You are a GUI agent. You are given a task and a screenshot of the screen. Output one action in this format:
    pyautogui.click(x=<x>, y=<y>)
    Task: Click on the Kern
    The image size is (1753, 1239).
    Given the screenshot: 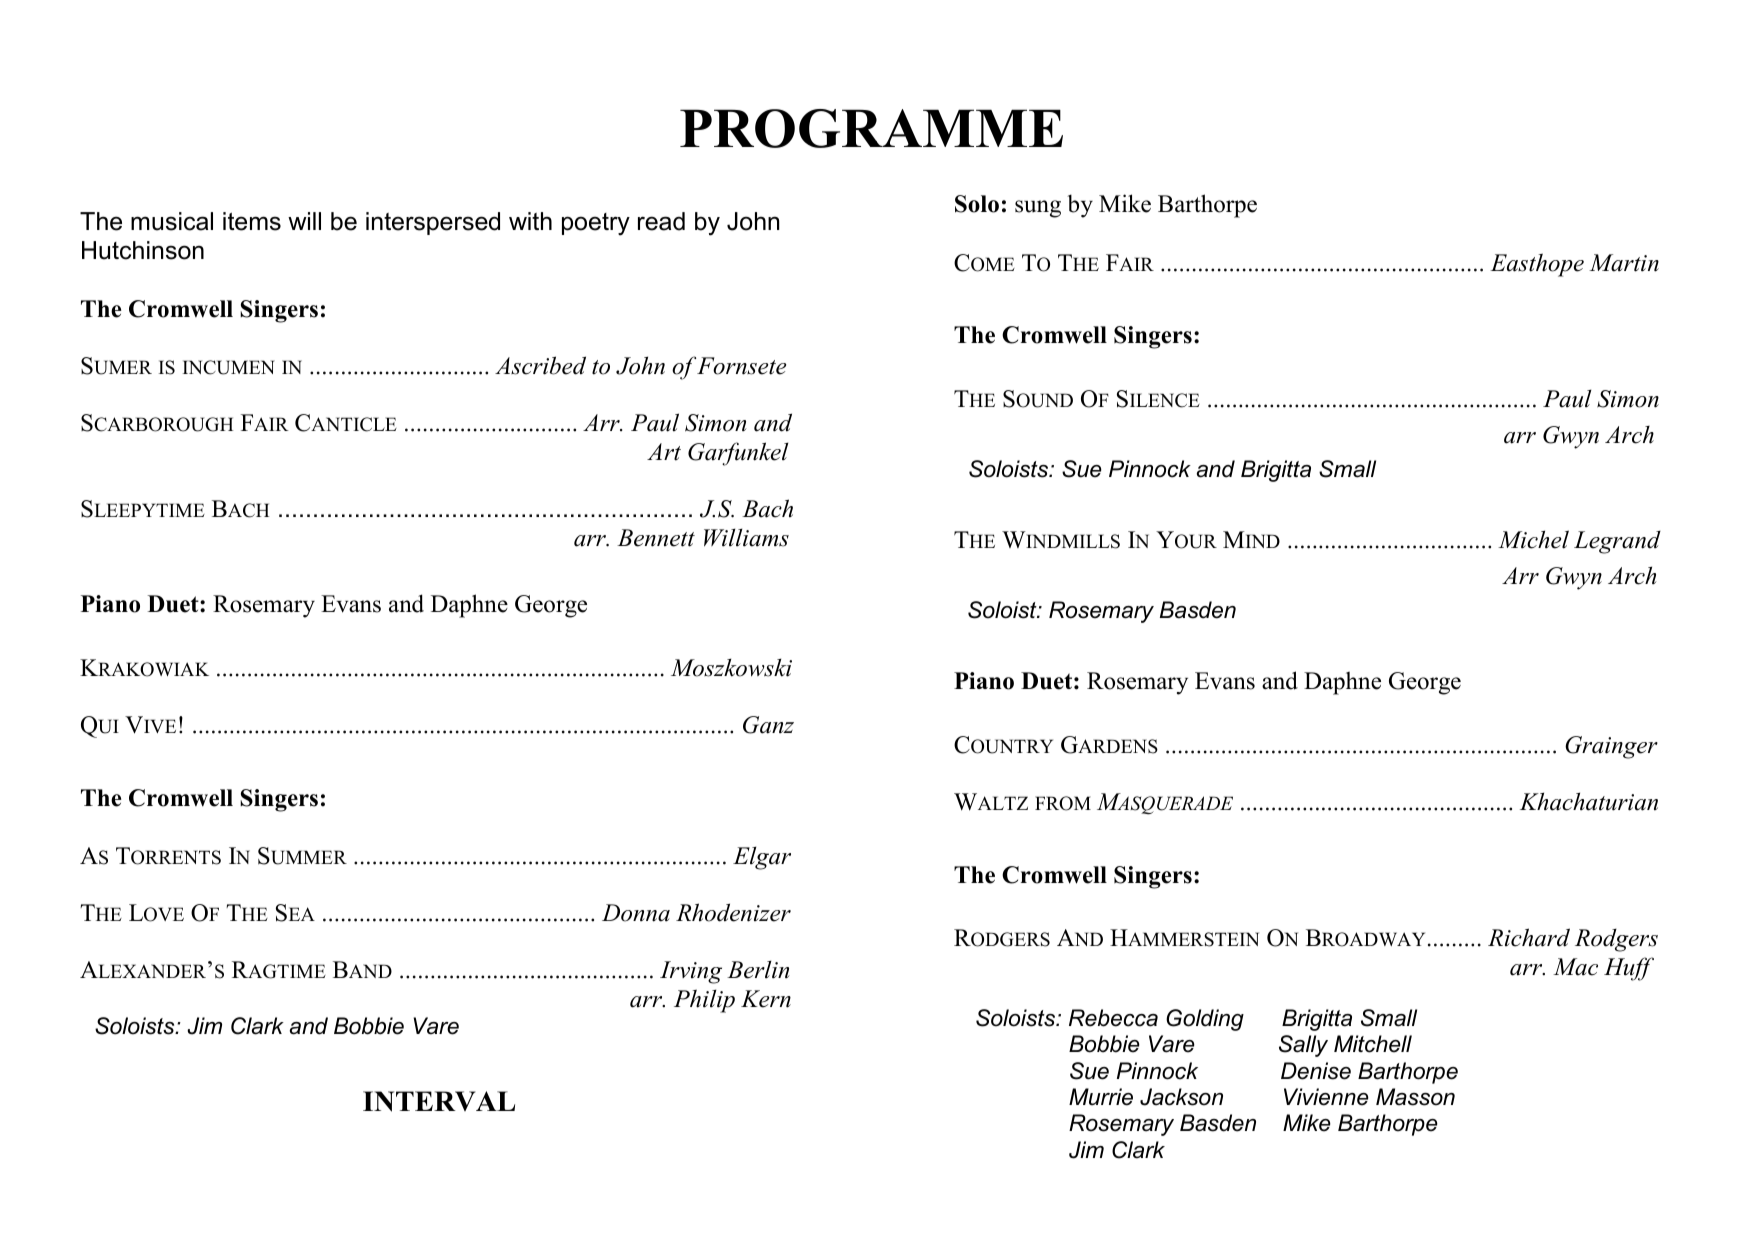 What is the action you would take?
    pyautogui.click(x=766, y=999)
